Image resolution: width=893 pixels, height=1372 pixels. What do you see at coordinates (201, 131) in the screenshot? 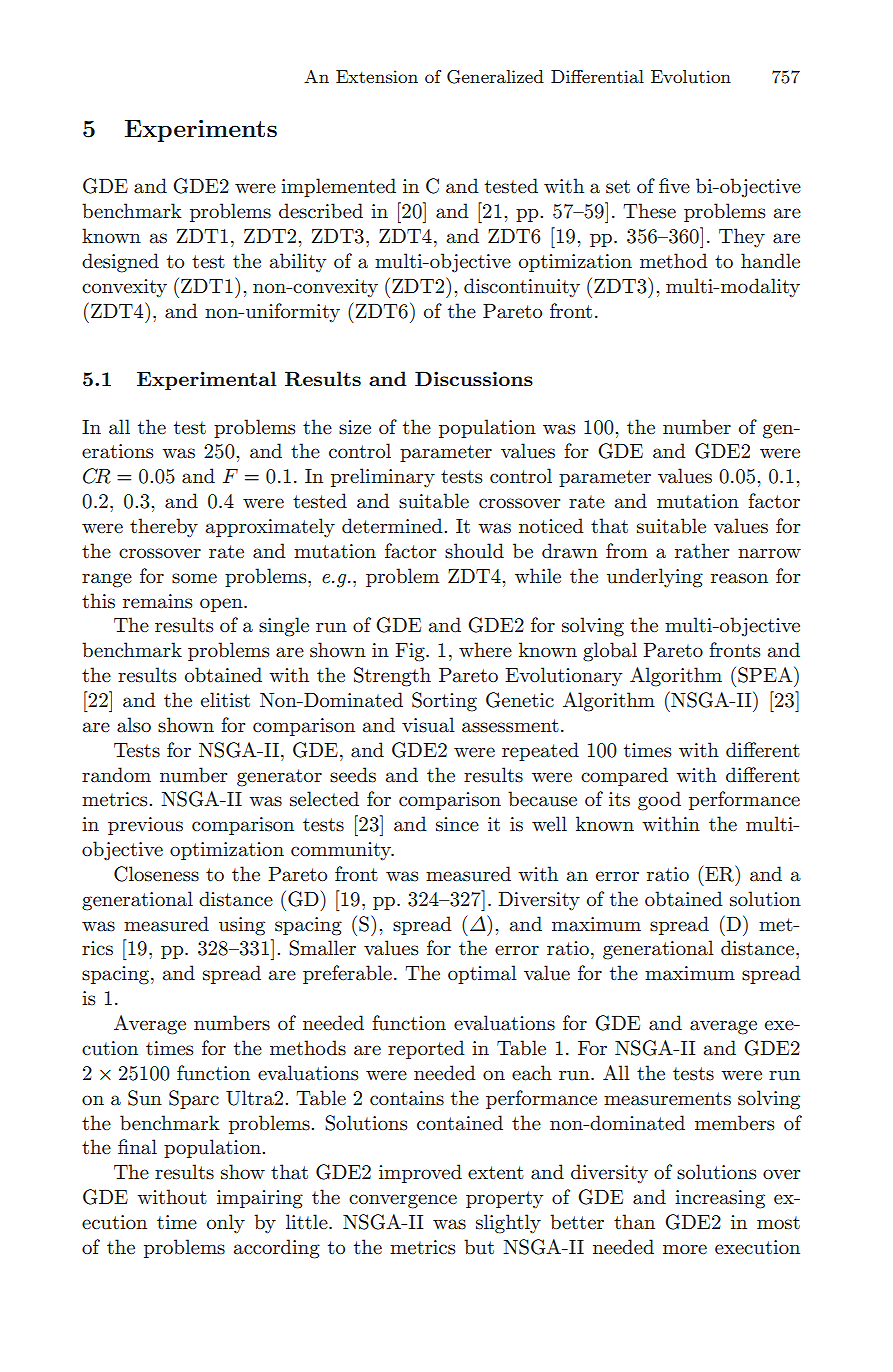
I see `Experiments` at bounding box center [201, 131].
